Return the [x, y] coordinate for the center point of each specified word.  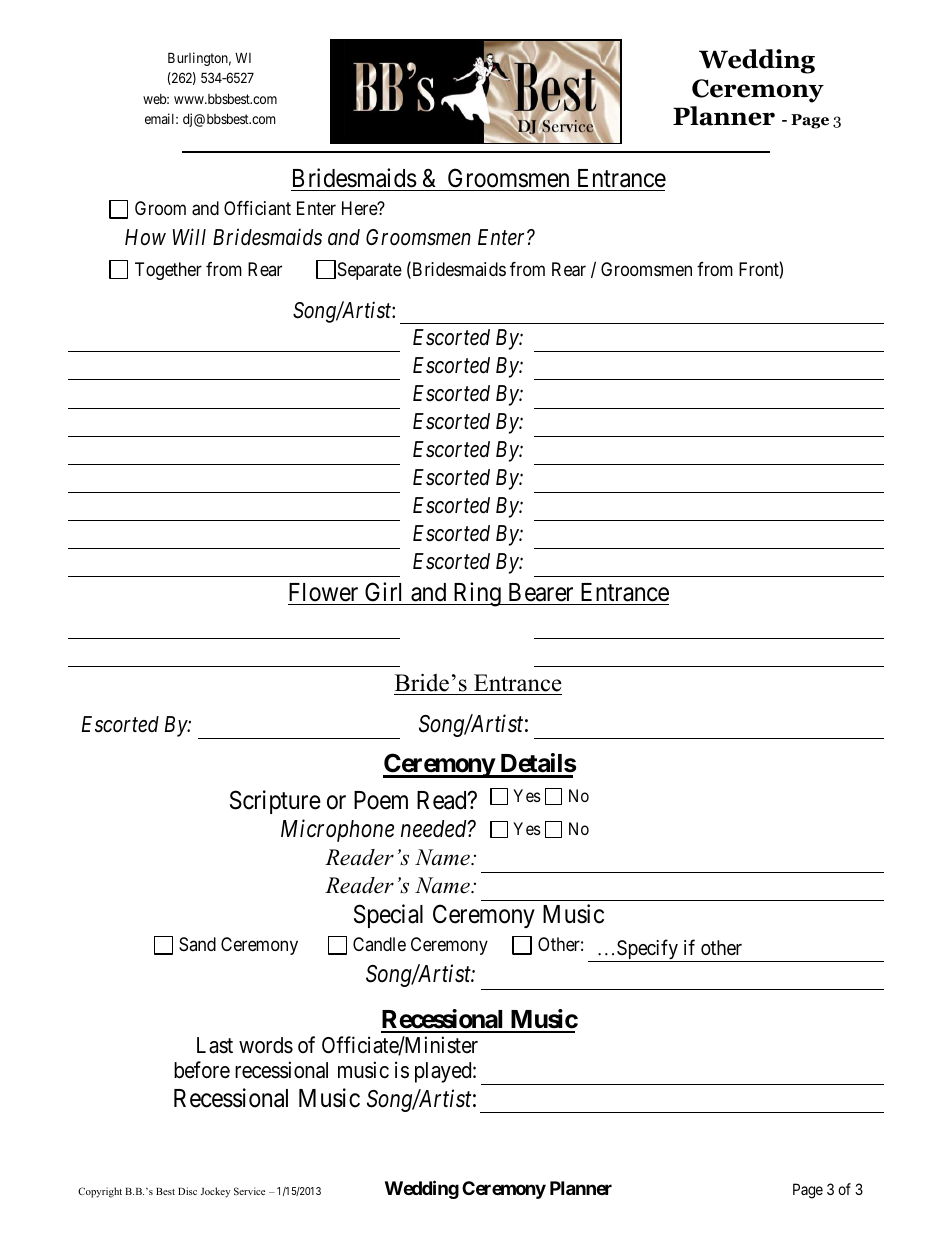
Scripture [275, 802]
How [145, 237]
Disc [187, 1191]
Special [388, 916]
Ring [477, 594]
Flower [323, 592]
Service [249, 1191]
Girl [383, 592]
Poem [381, 800]
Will [189, 236]
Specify [647, 950]
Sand [197, 944]
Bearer [541, 592]
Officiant [257, 208]
